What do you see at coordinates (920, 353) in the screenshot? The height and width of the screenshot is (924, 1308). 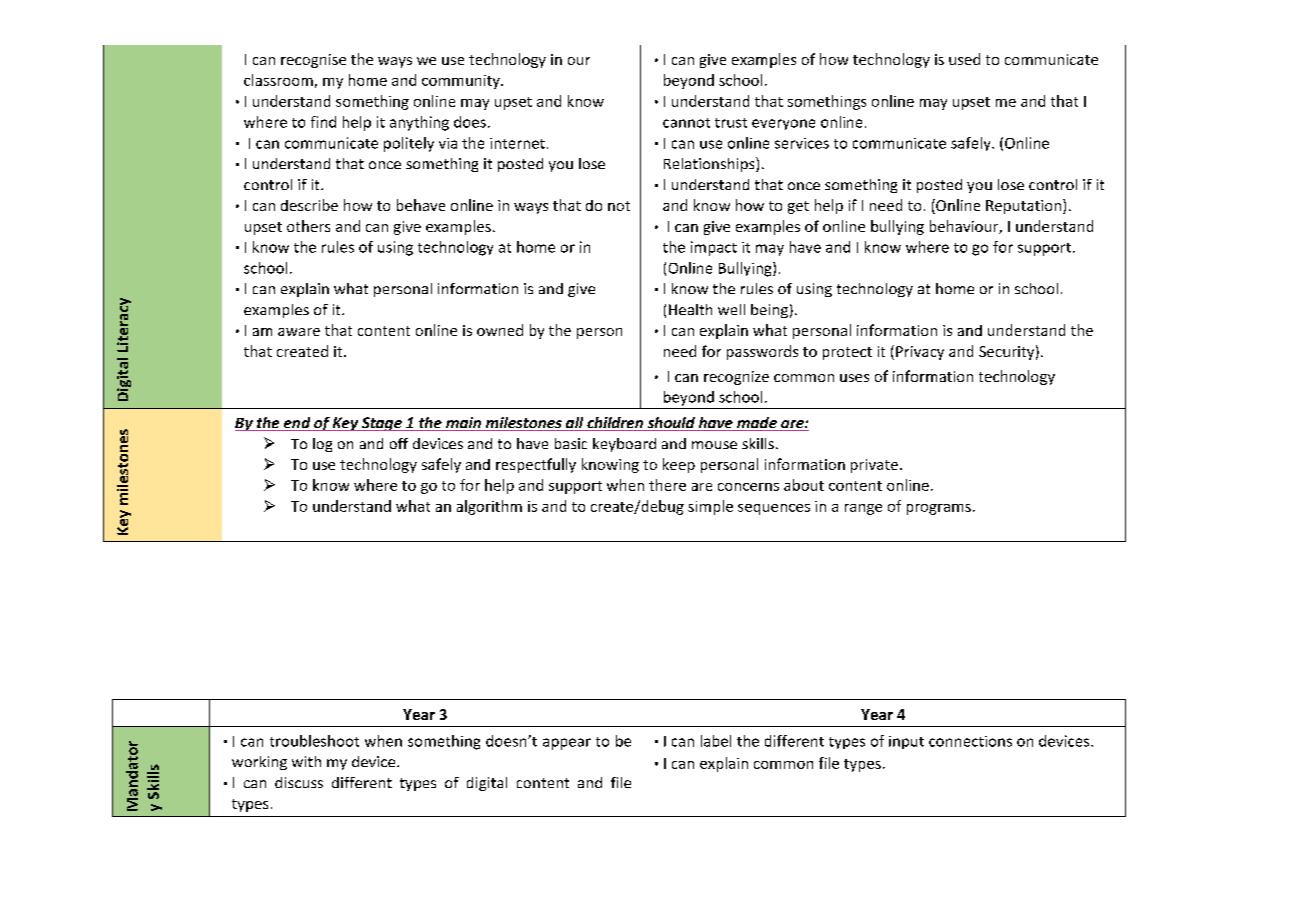 I see `Privacy` at bounding box center [920, 353].
